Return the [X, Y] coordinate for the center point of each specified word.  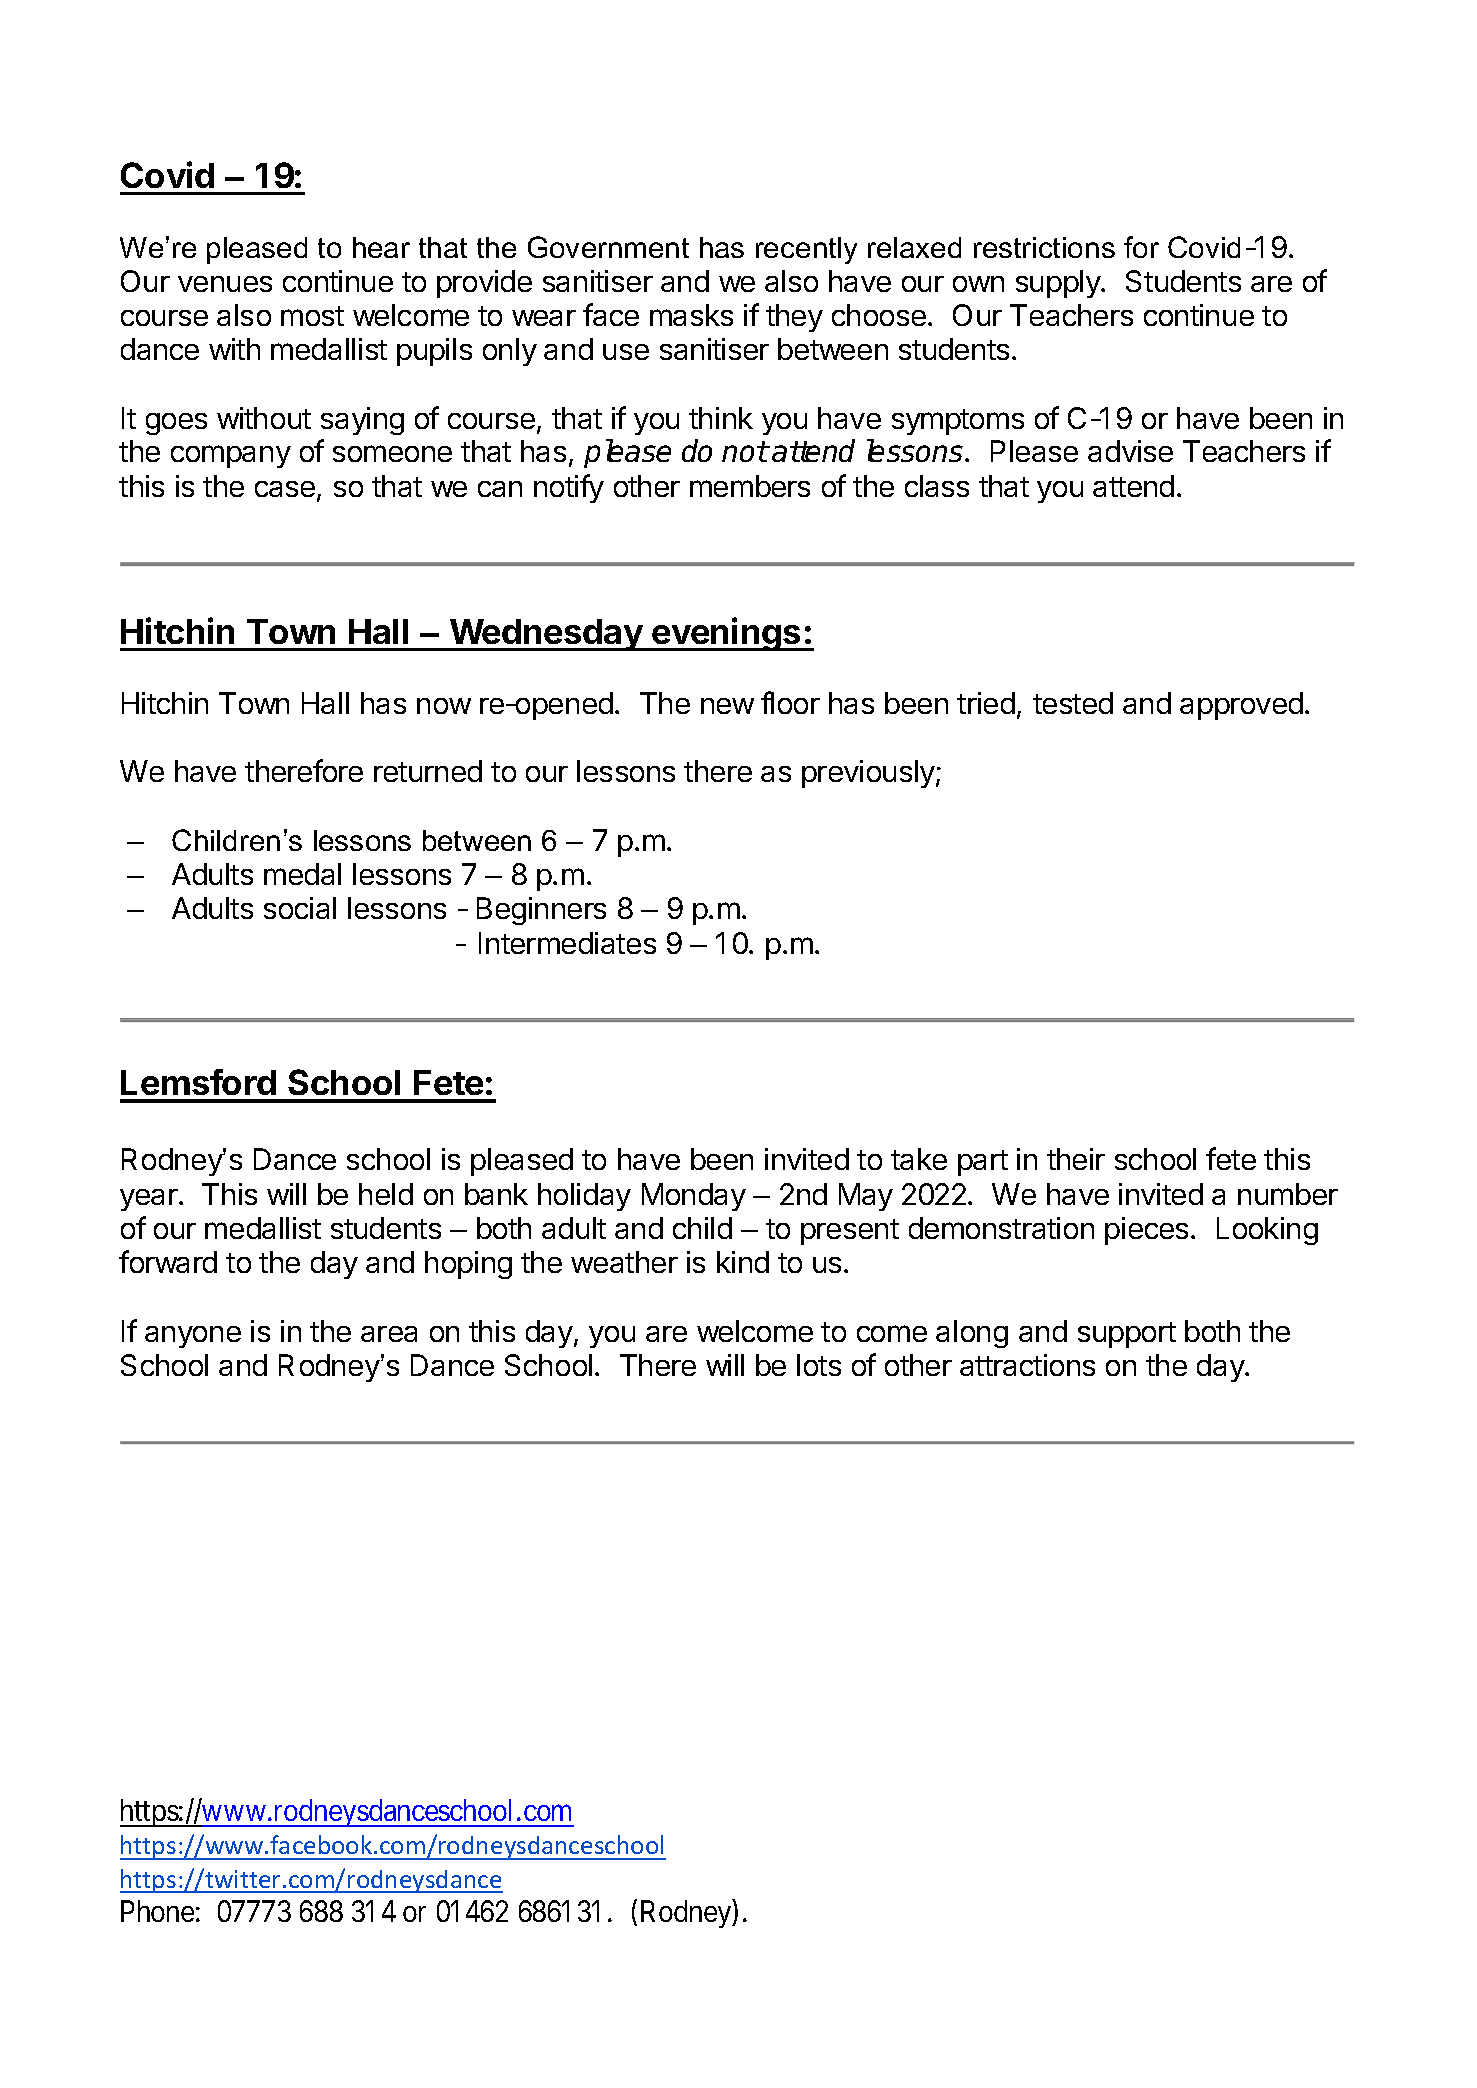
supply [1059, 284]
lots [819, 1365]
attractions [1027, 1365]
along [972, 1334]
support [1127, 1335]
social [300, 908]
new [727, 706]
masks [691, 315]
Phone [157, 1911]
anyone [193, 1337]
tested [1073, 703]
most [312, 316]
